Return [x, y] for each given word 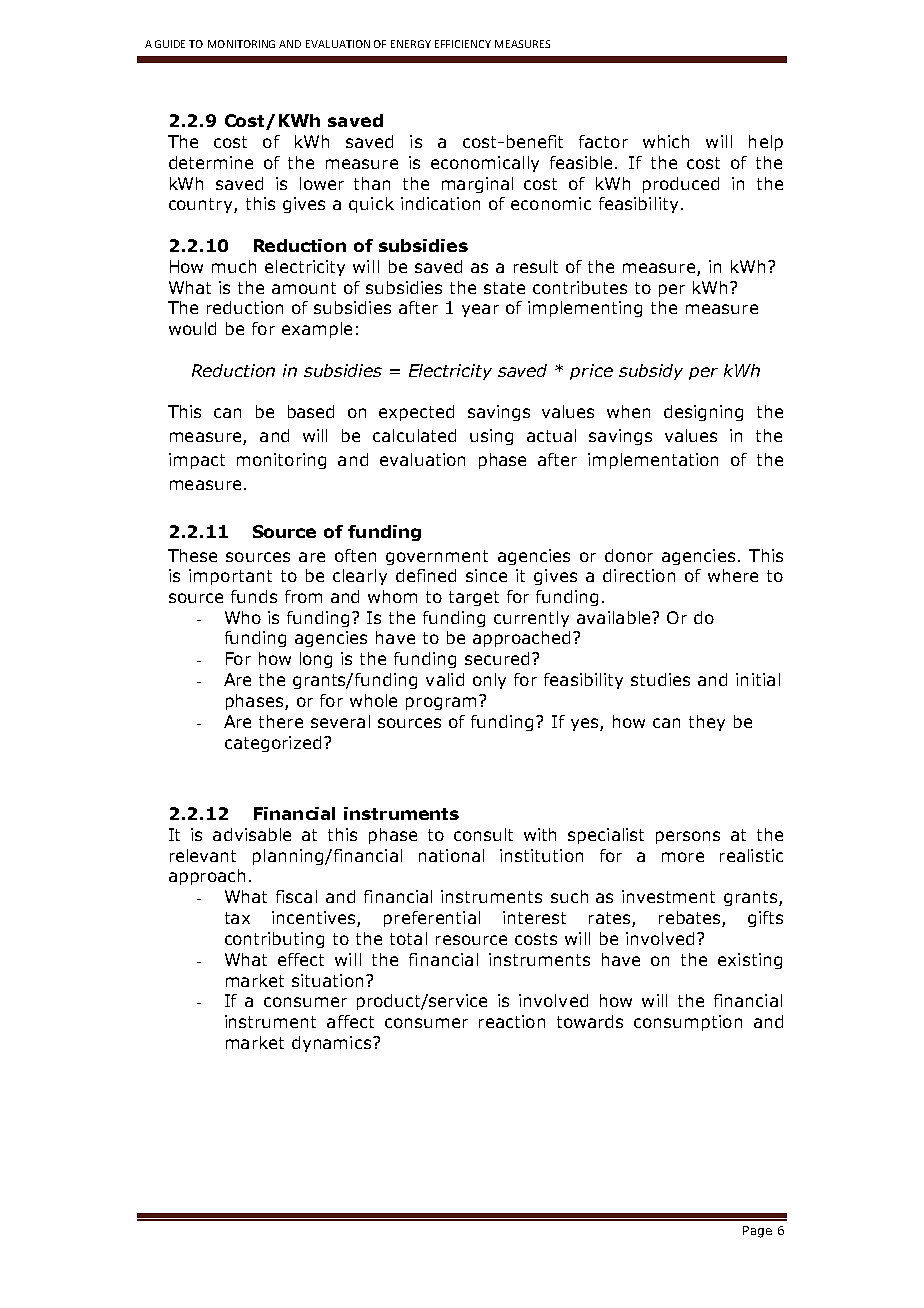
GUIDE [170, 44]
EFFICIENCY [463, 44]
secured [497, 658]
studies [660, 679]
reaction [512, 1021]
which [666, 141]
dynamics [333, 1044]
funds [254, 596]
